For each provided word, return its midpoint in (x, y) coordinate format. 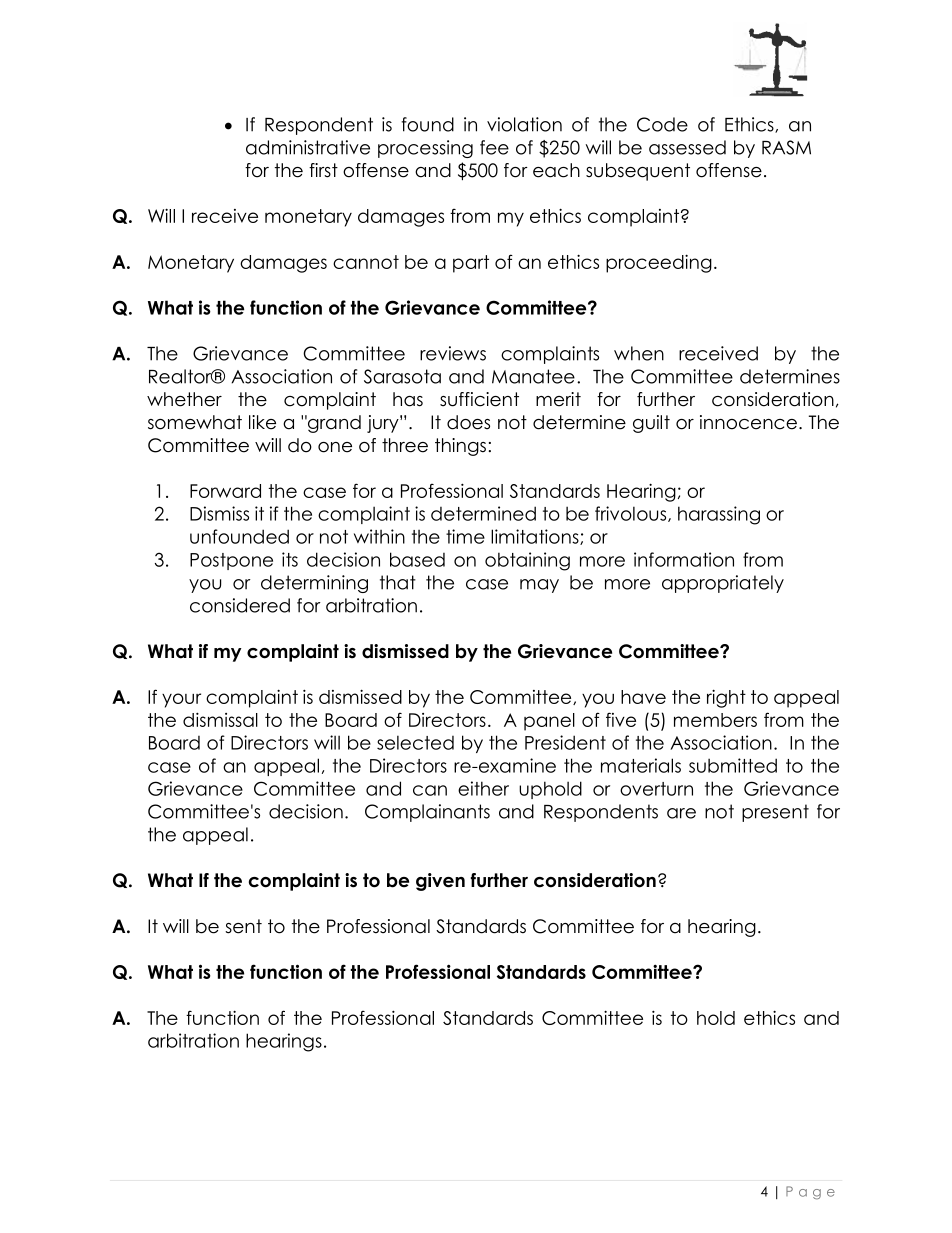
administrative (308, 147)
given (440, 882)
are (681, 813)
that (398, 582)
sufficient (479, 399)
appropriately (723, 584)
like (262, 422)
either (483, 788)
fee (494, 147)
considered (240, 605)
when (639, 353)
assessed (687, 147)
